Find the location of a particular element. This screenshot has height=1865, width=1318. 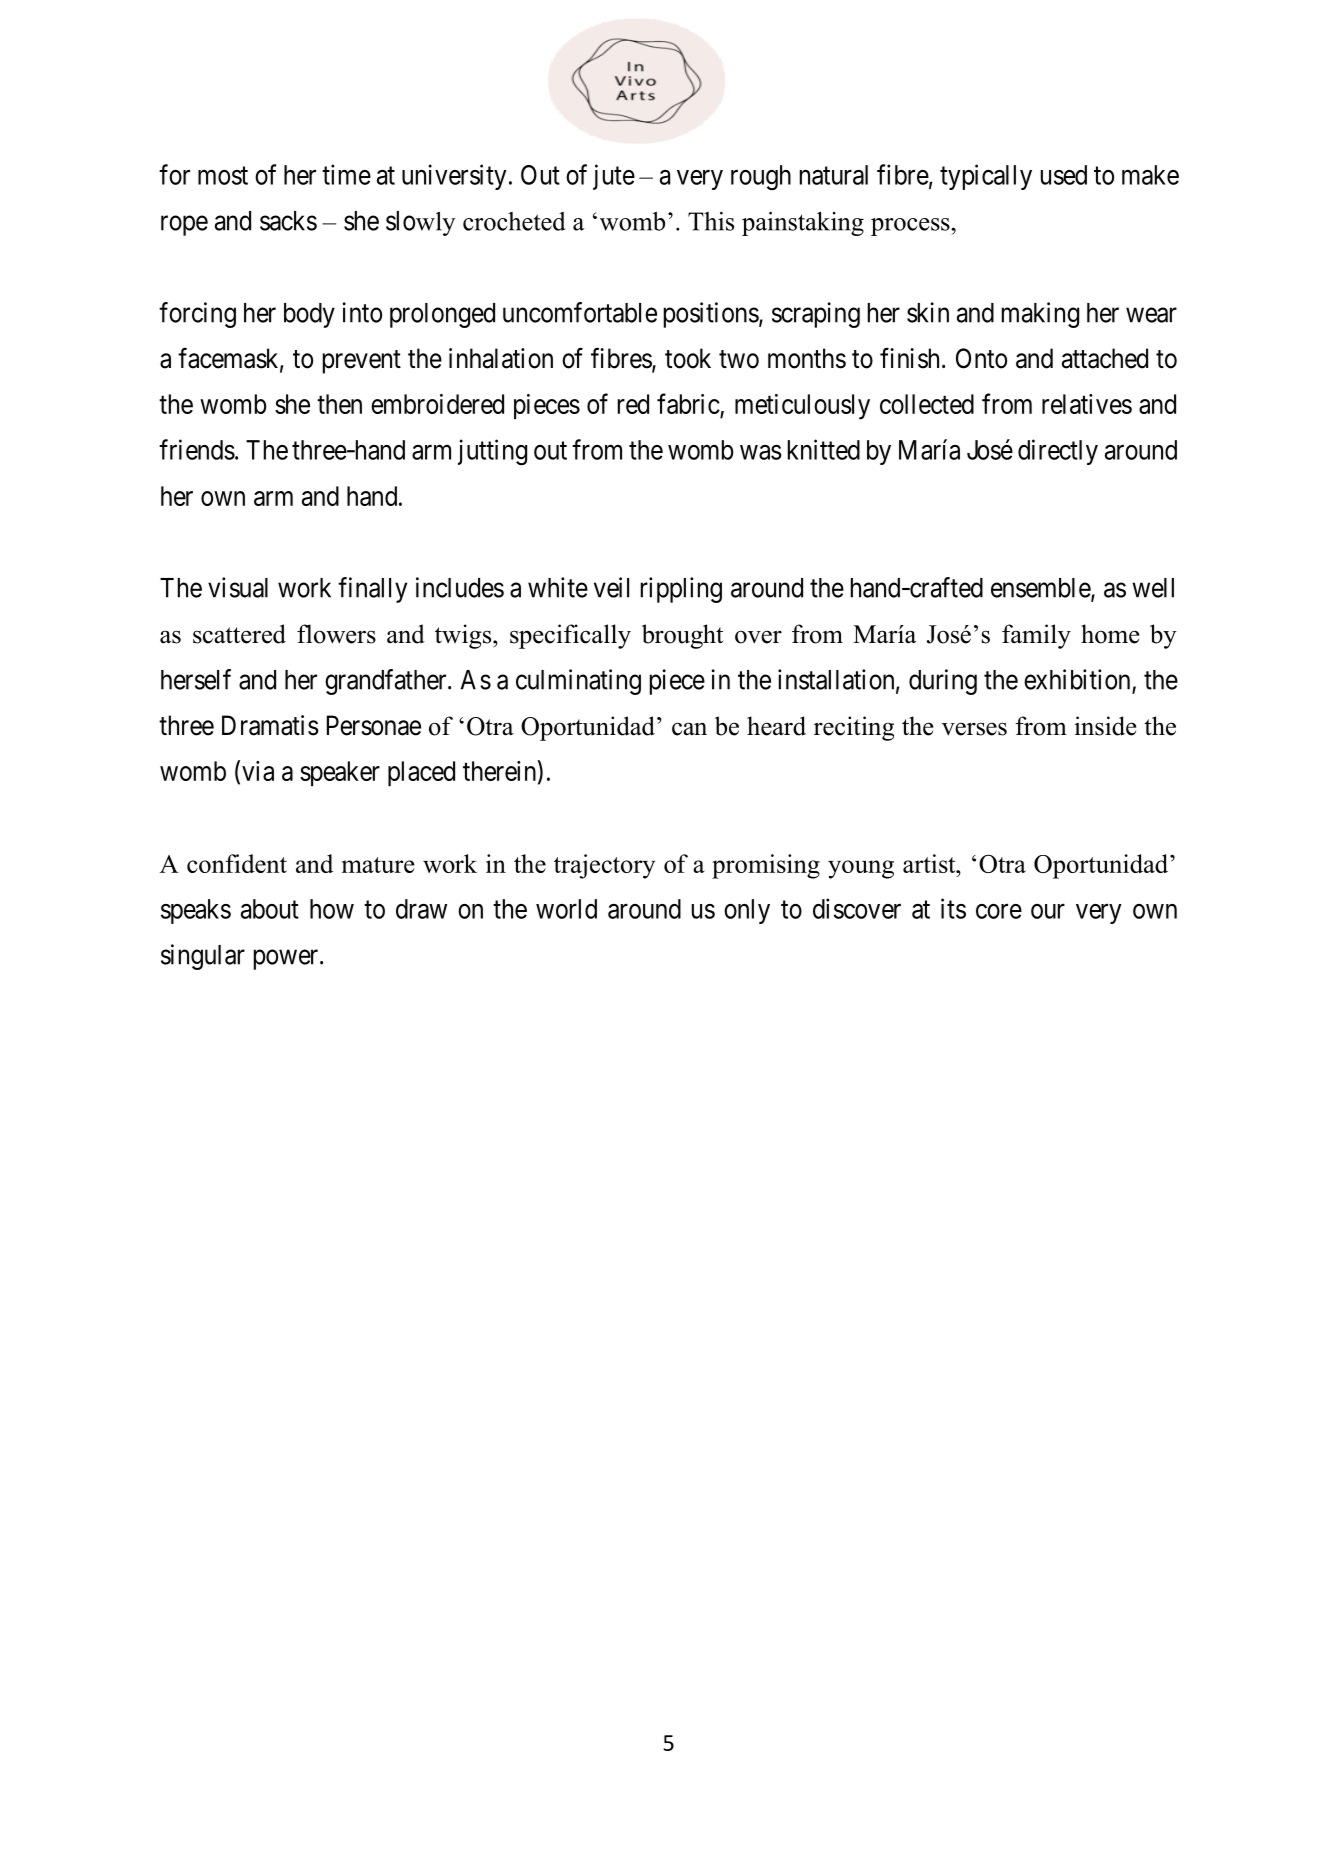

directly is located at coordinates (1058, 452).
